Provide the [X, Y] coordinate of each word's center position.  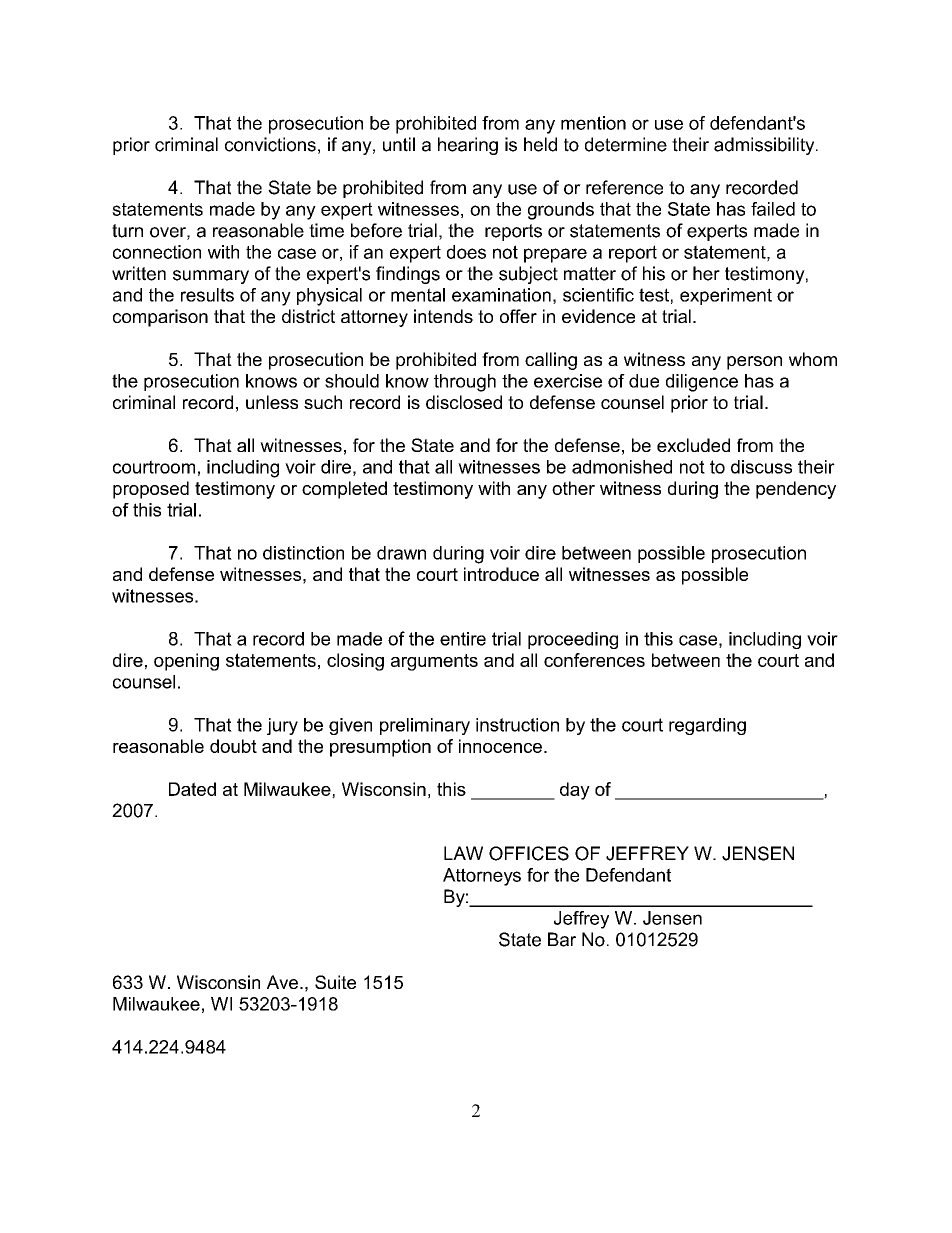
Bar [562, 939]
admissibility [765, 146]
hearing [468, 146]
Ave [282, 982]
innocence [500, 746]
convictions [270, 144]
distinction [303, 553]
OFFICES [529, 853]
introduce [501, 574]
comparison [160, 318]
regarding [707, 726]
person [754, 363]
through [465, 383]
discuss [761, 467]
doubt [233, 746]
